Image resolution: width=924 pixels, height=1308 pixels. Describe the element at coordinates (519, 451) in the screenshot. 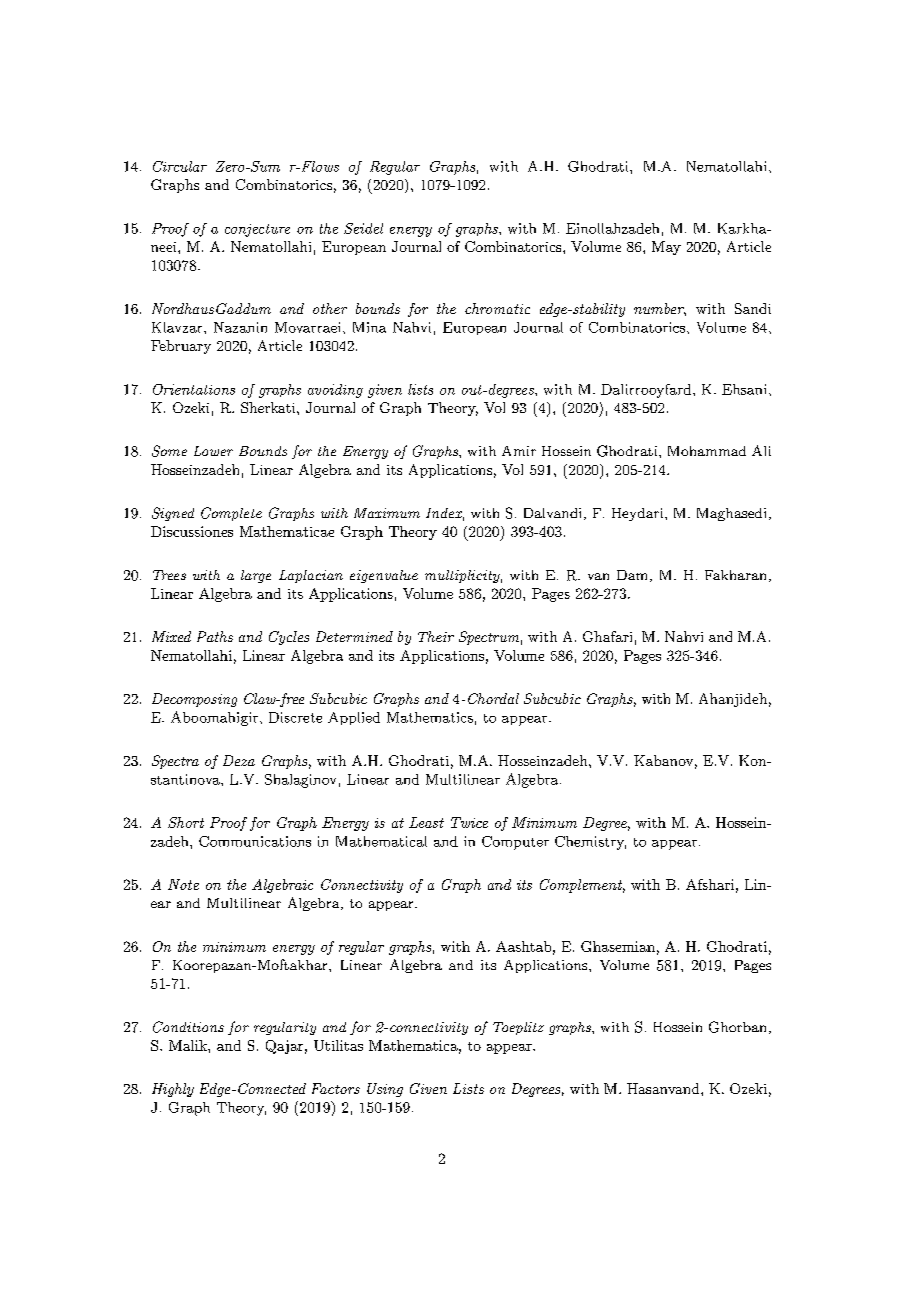

I see `Amir` at that location.
